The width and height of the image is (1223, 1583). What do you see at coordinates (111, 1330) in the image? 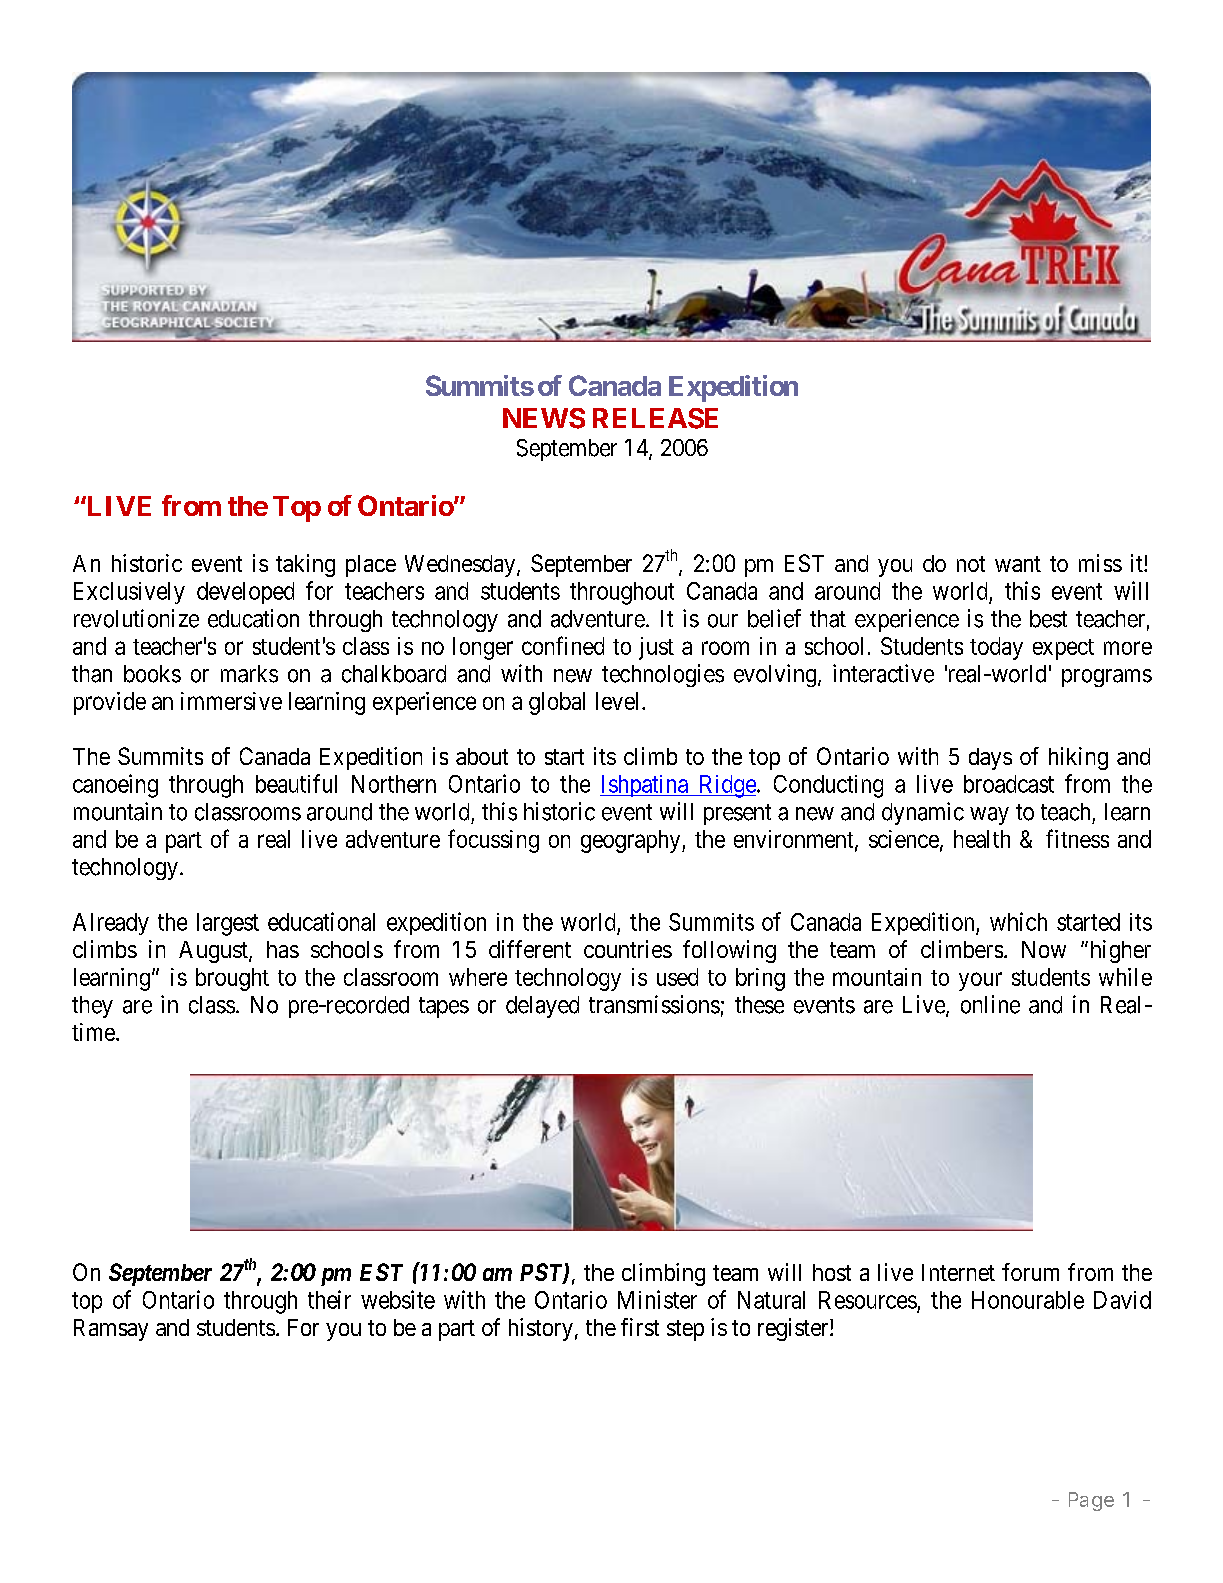
I see `Ramsay` at bounding box center [111, 1330].
